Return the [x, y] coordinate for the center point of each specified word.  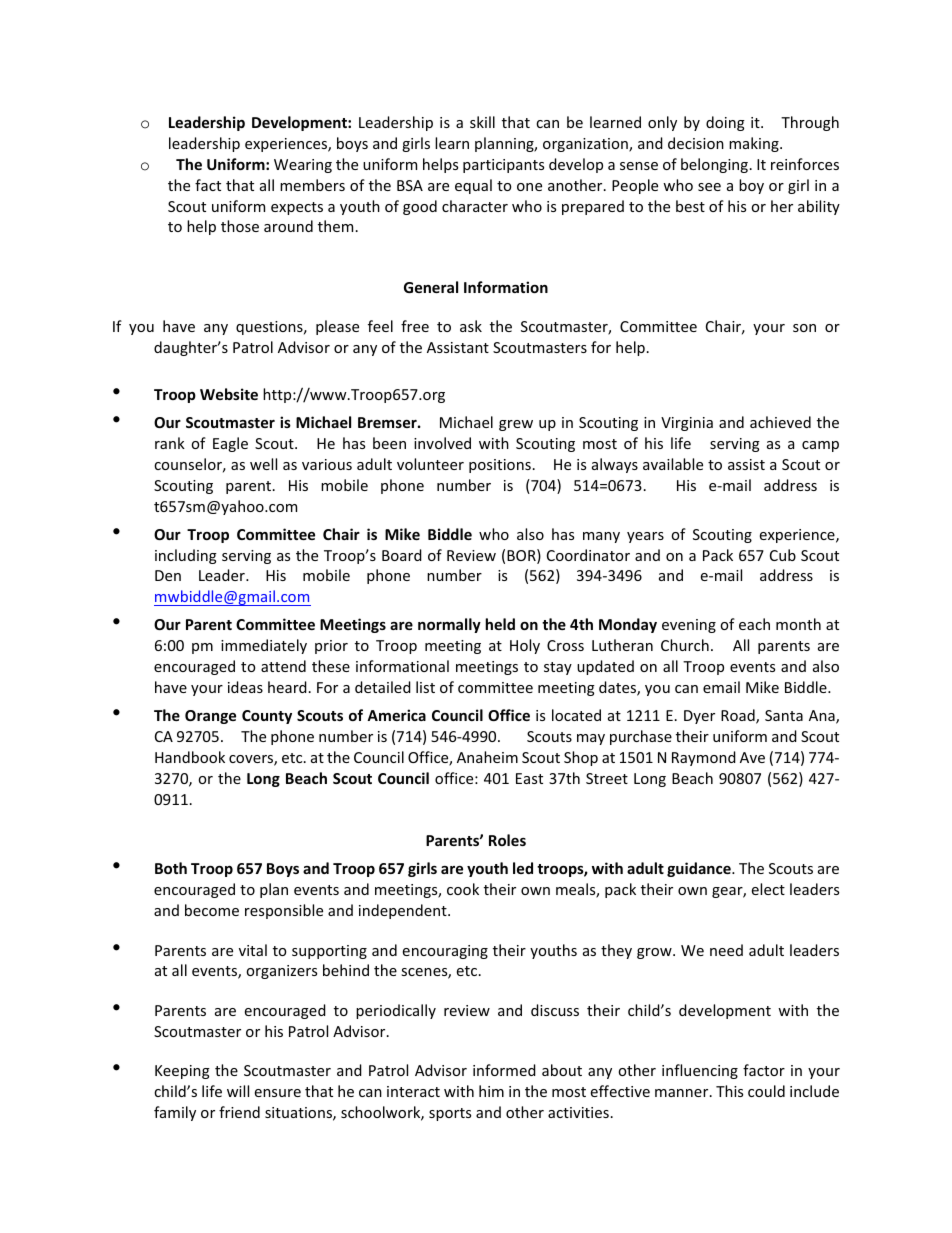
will [238, 1091]
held [500, 624]
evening [689, 626]
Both [171, 868]
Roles [507, 840]
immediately [264, 646]
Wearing [303, 166]
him [491, 1091]
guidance [700, 869]
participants [503, 166]
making [755, 144]
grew [516, 425]
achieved [780, 422]
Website [229, 394]
